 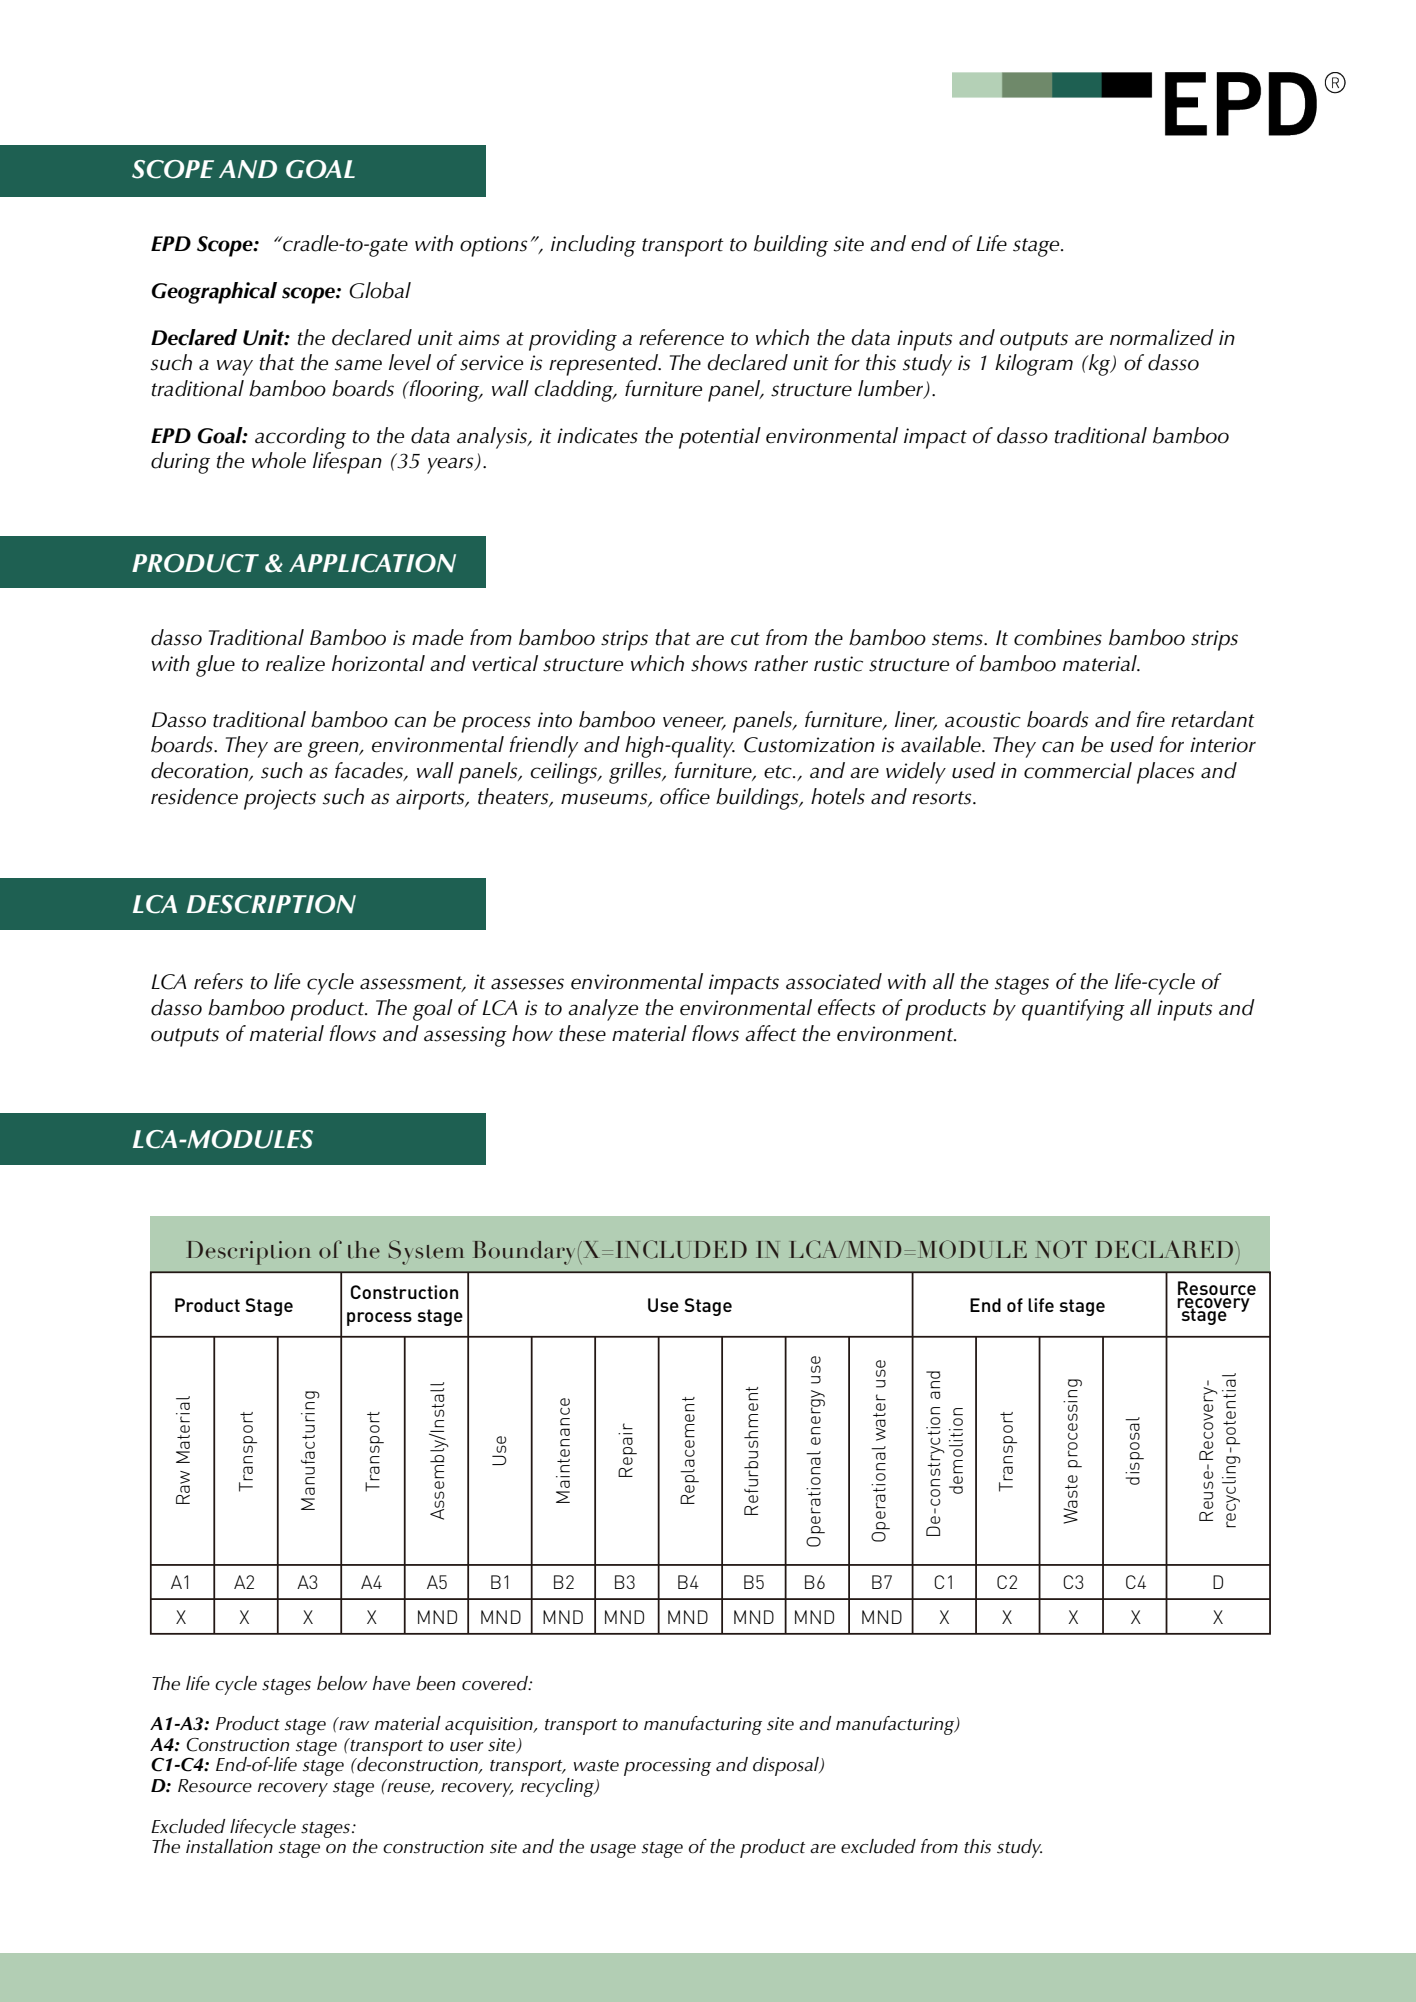 I want to click on below, so click(x=342, y=1683).
